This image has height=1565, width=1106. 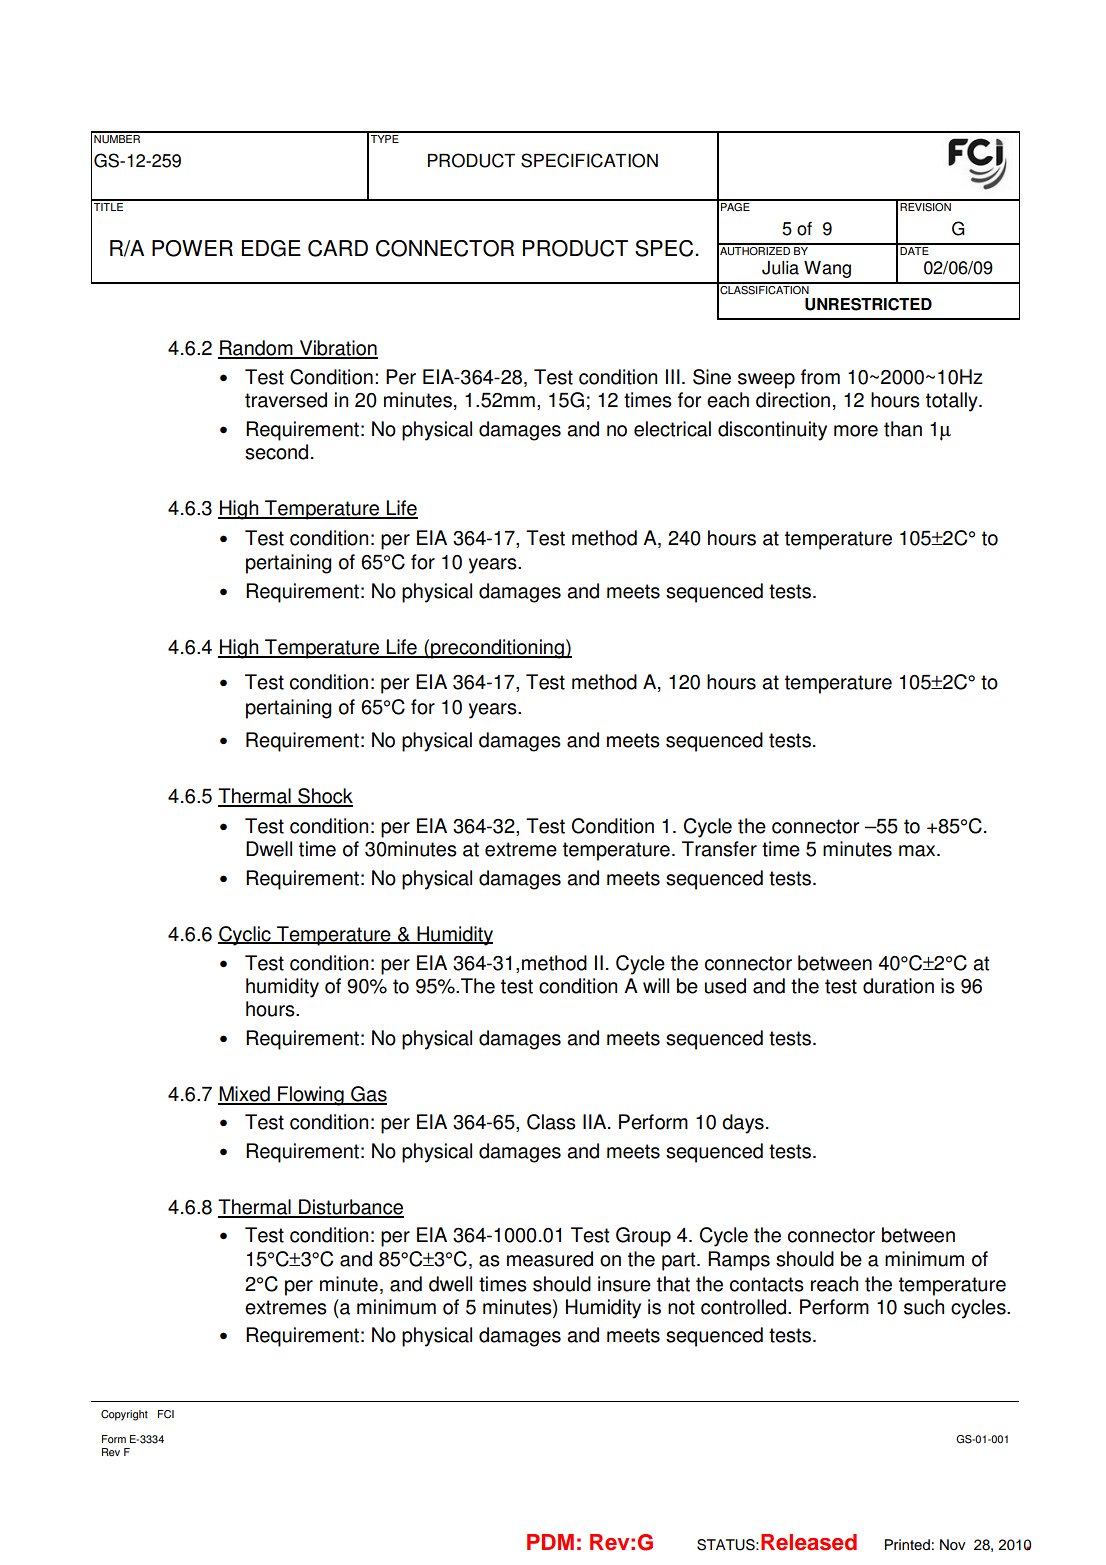 I want to click on III, so click(x=673, y=376).
